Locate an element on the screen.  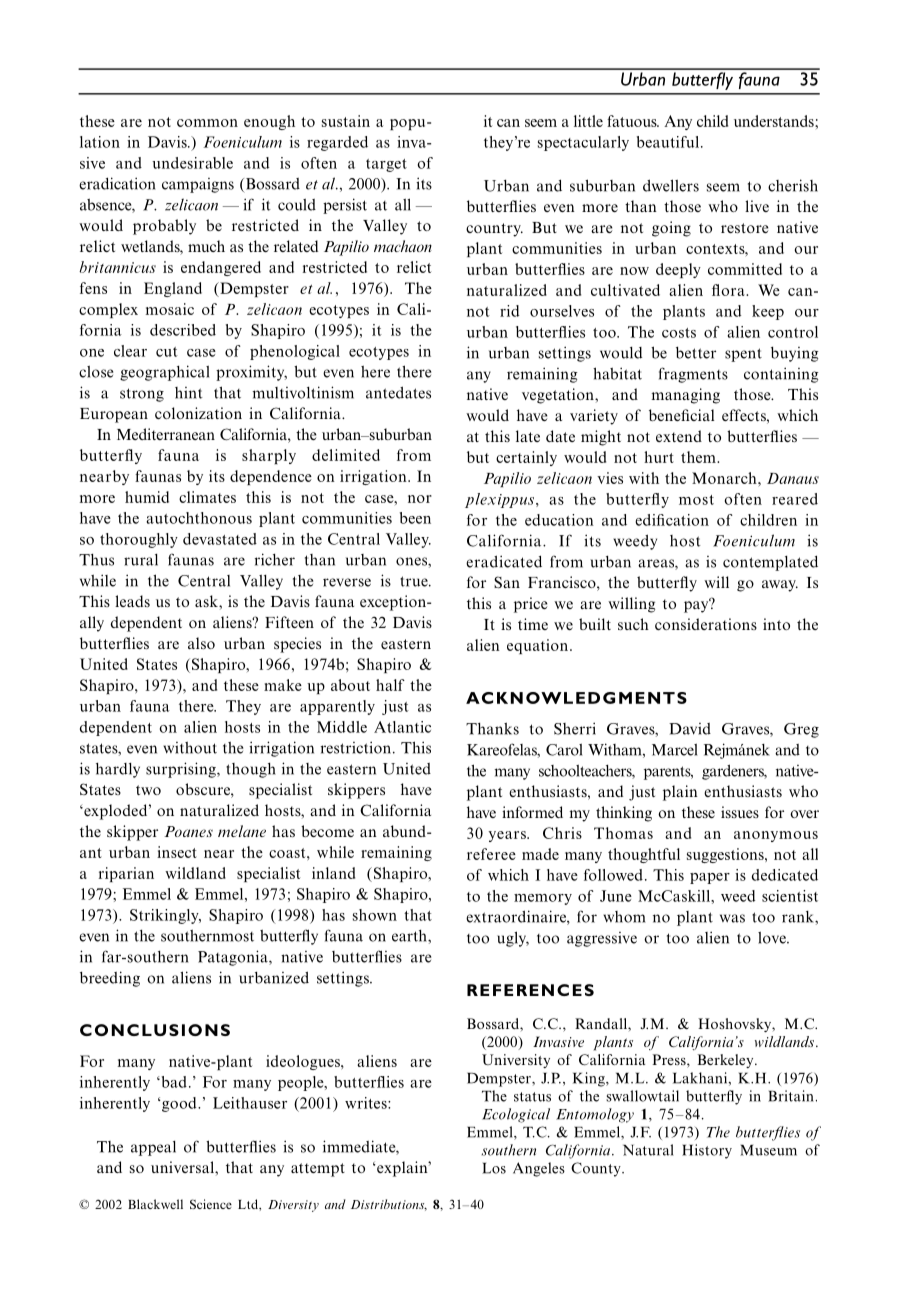
History is located at coordinates (707, 1151).
